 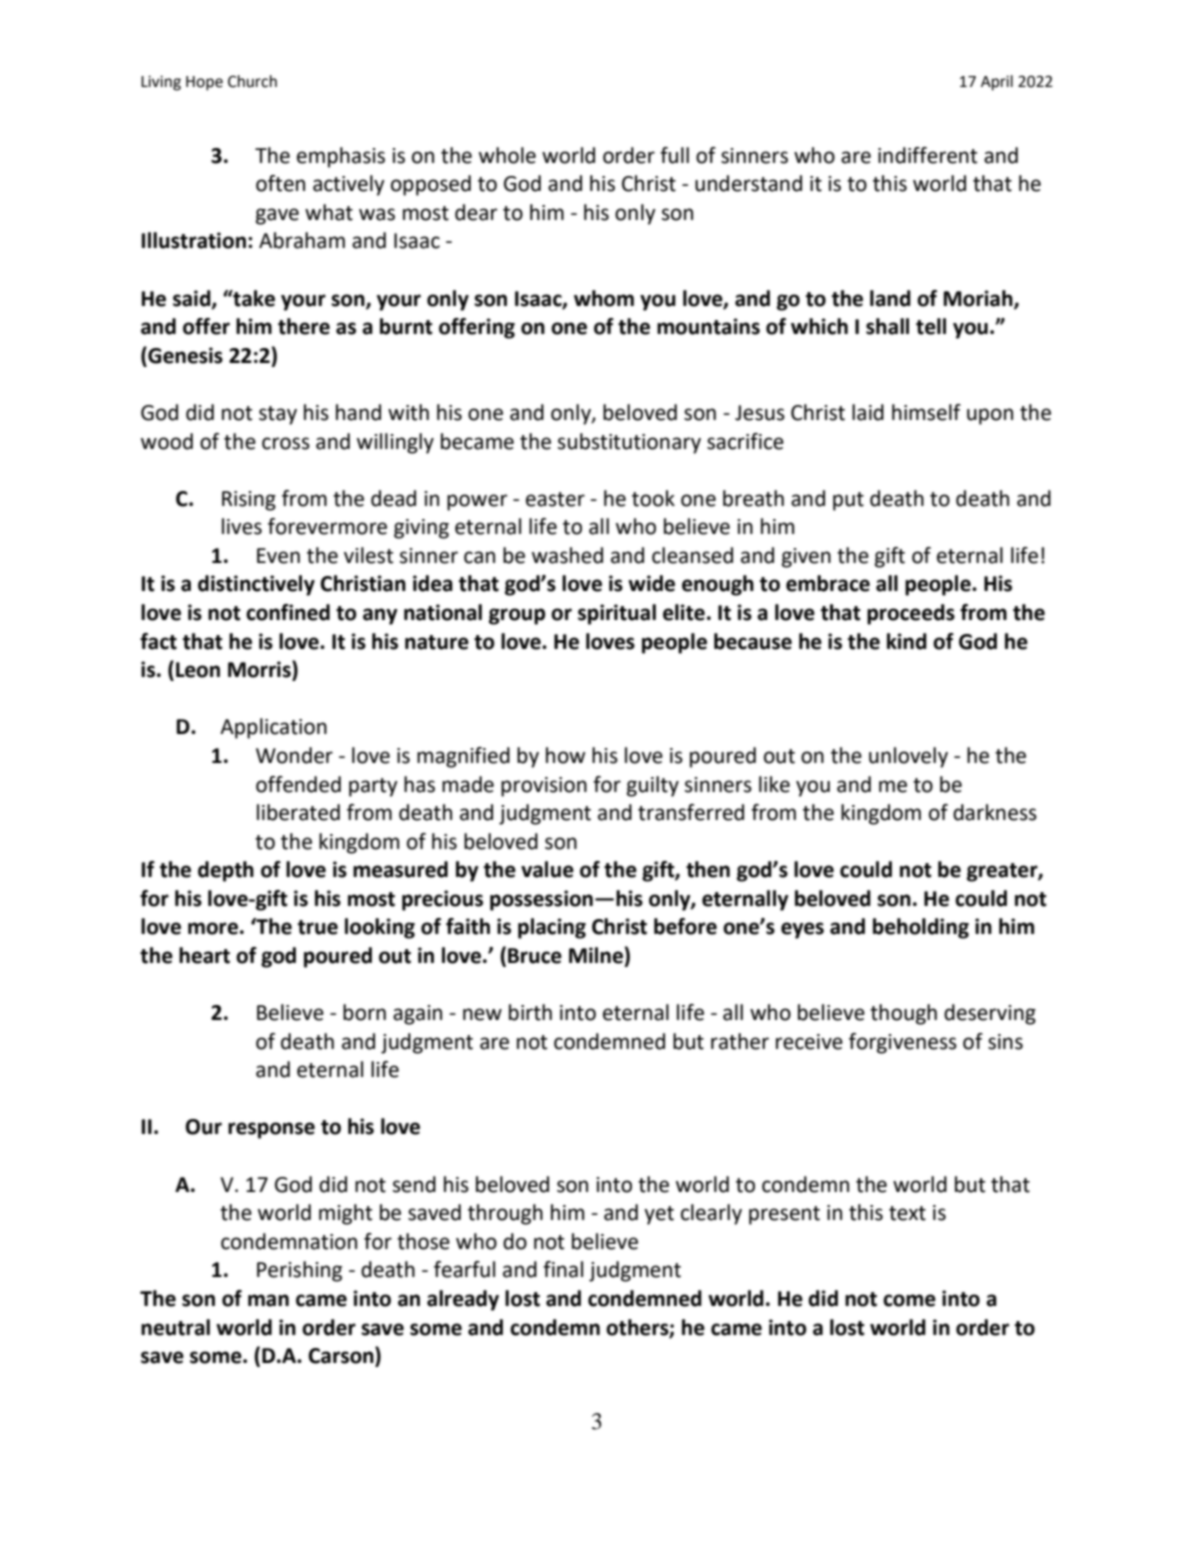 I want to click on Application, so click(x=273, y=728).
